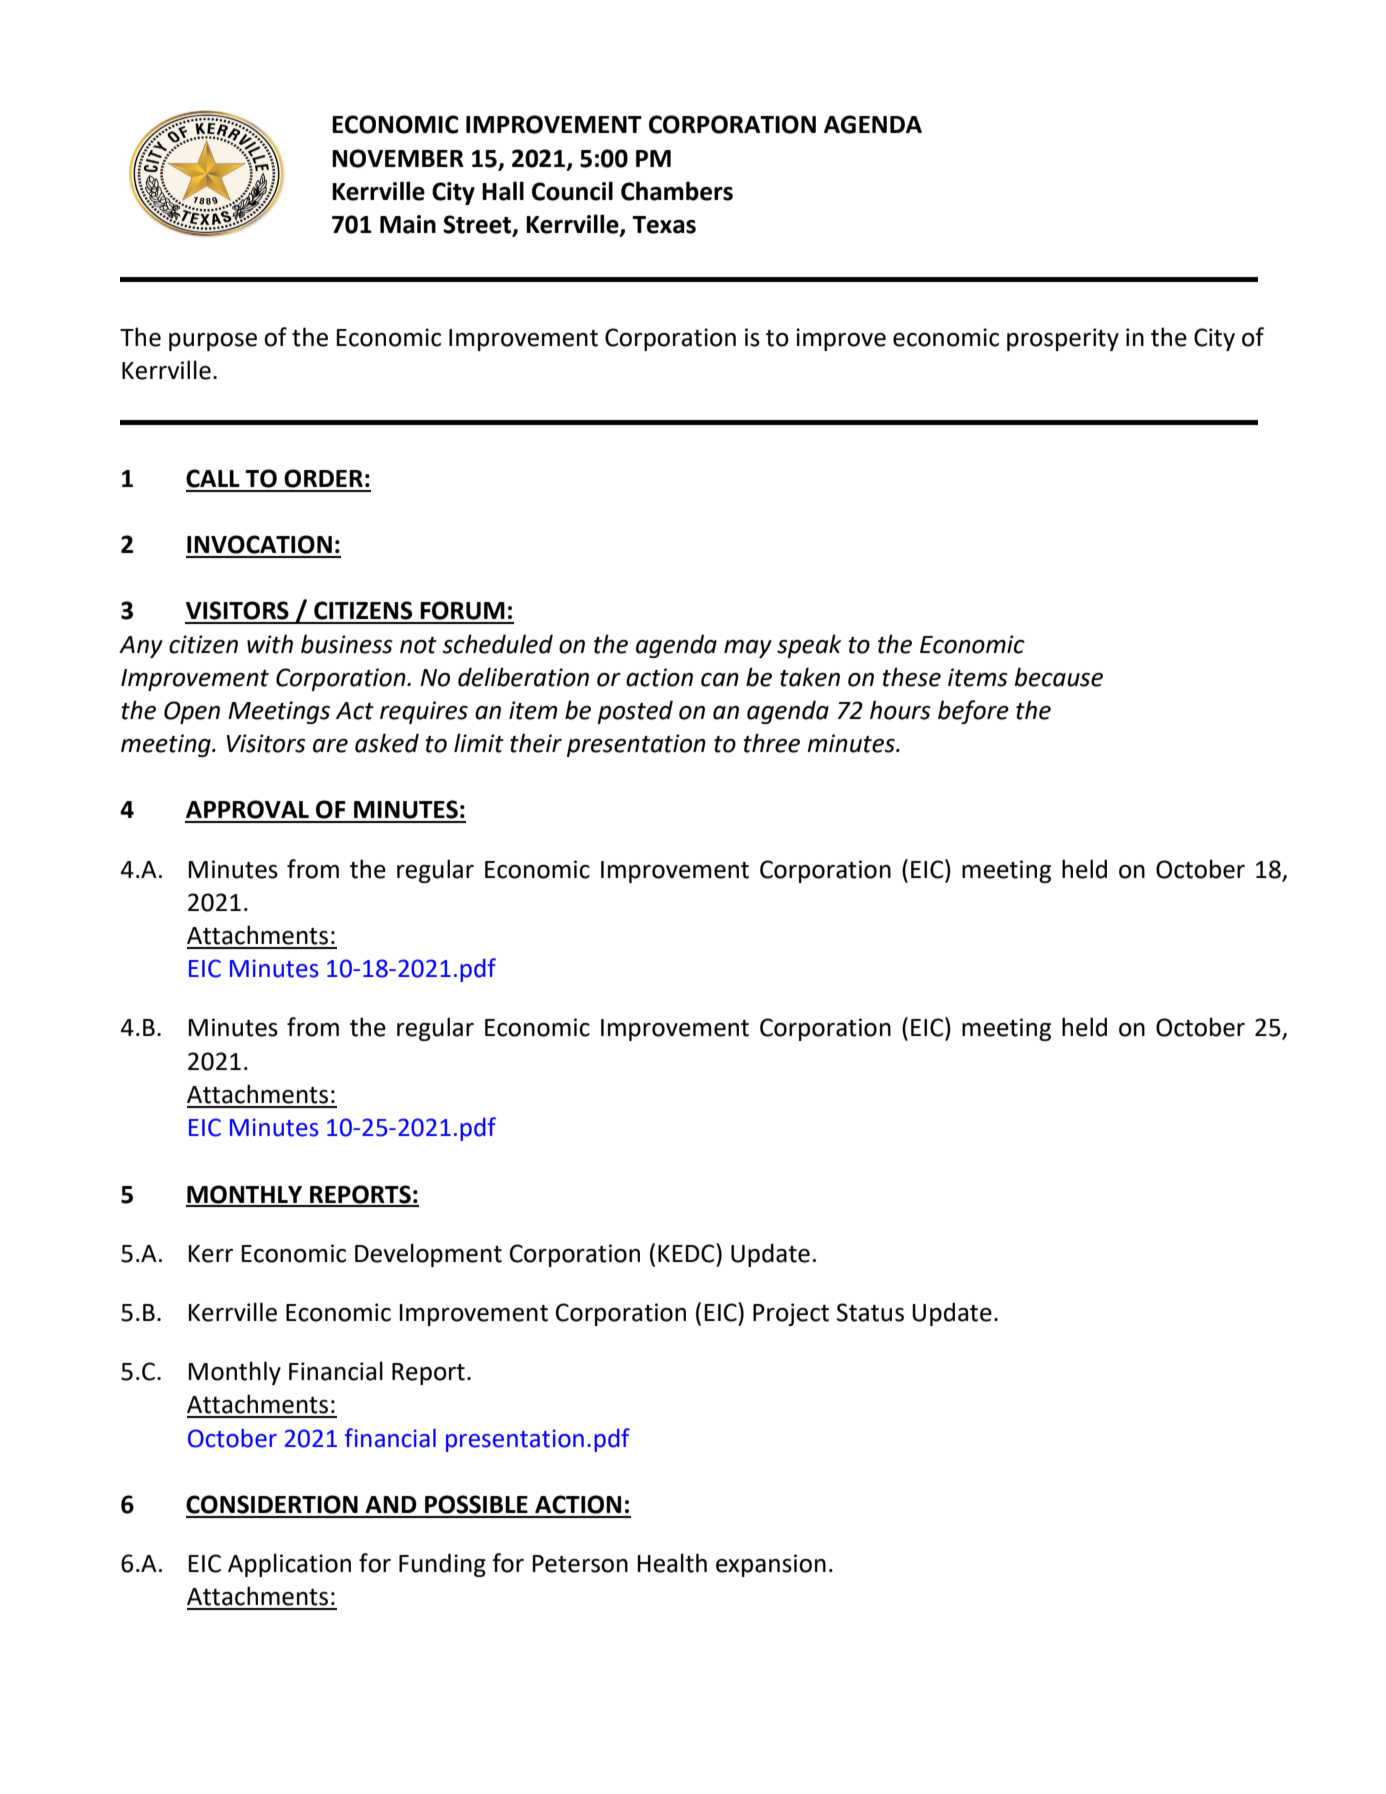  What do you see at coordinates (398, 158) in the document?
I see `NOVEMBER` at bounding box center [398, 158].
